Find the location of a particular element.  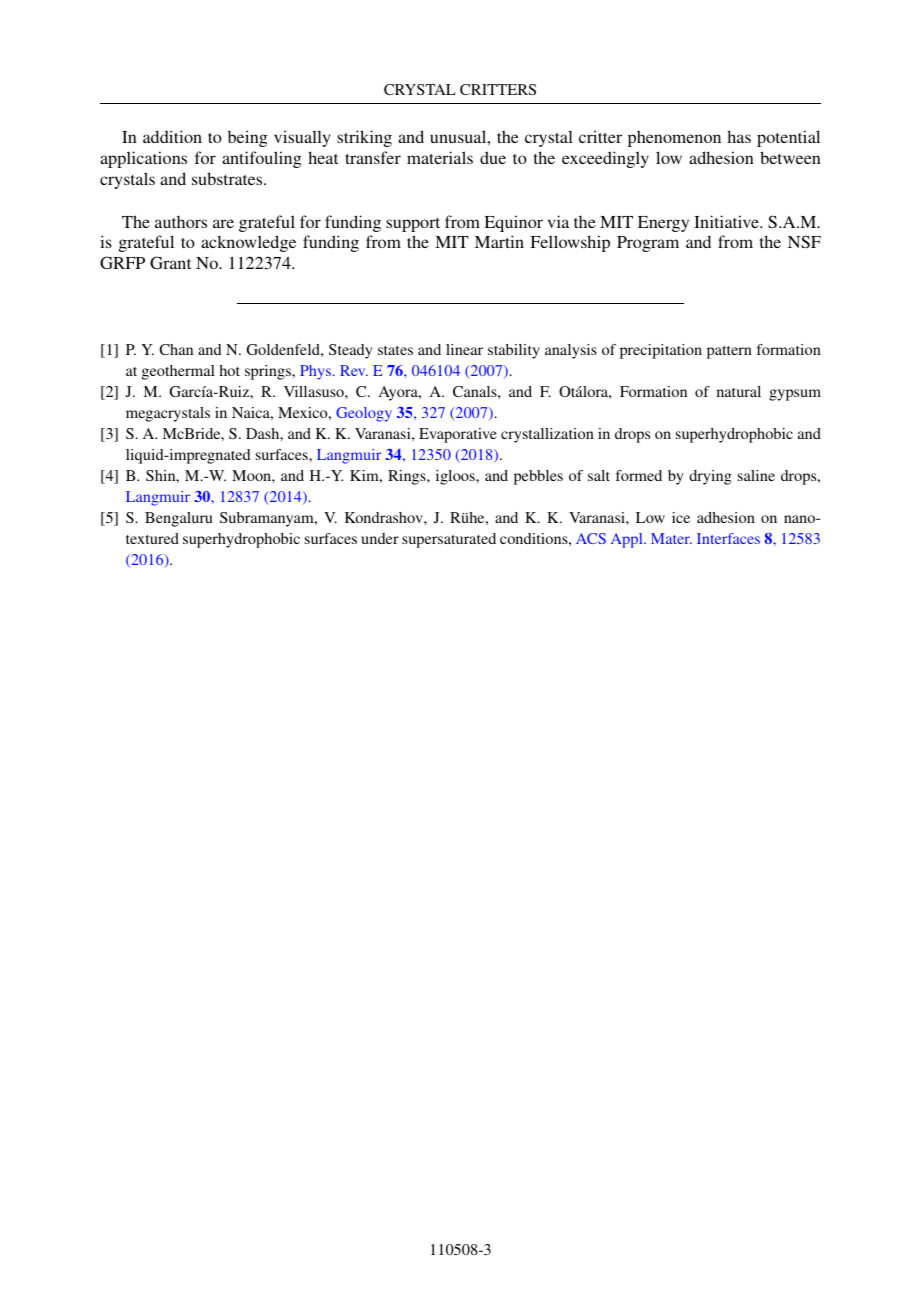

due is located at coordinates (493, 157).
